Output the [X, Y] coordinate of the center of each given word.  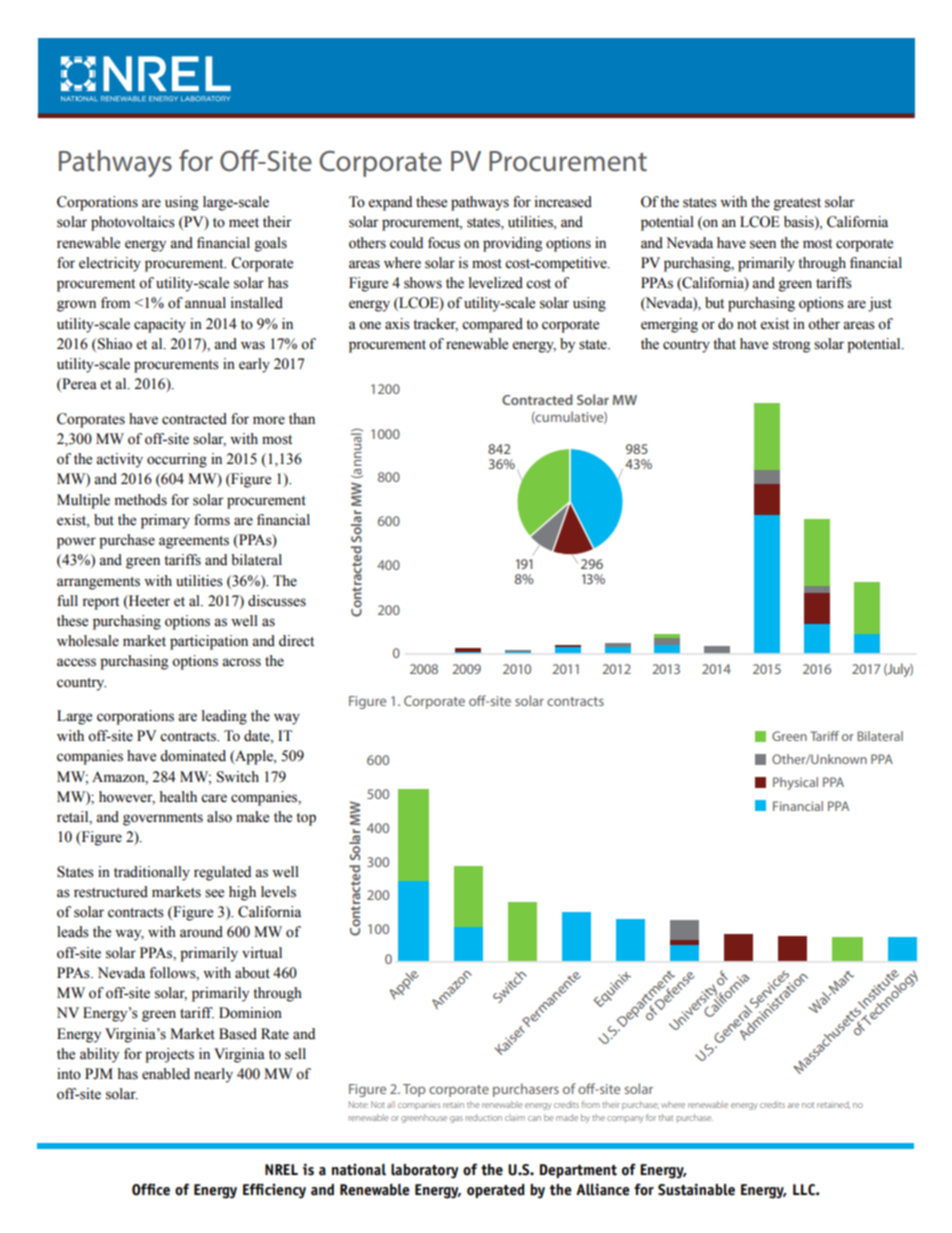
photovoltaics [133, 223]
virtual [262, 953]
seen [763, 244]
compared [492, 325]
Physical [795, 783]
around [201, 932]
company [625, 1119]
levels [278, 892]
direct [296, 641]
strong [791, 346]
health [178, 797]
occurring [177, 460]
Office [151, 1189]
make [252, 817]
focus [444, 243]
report [100, 603]
